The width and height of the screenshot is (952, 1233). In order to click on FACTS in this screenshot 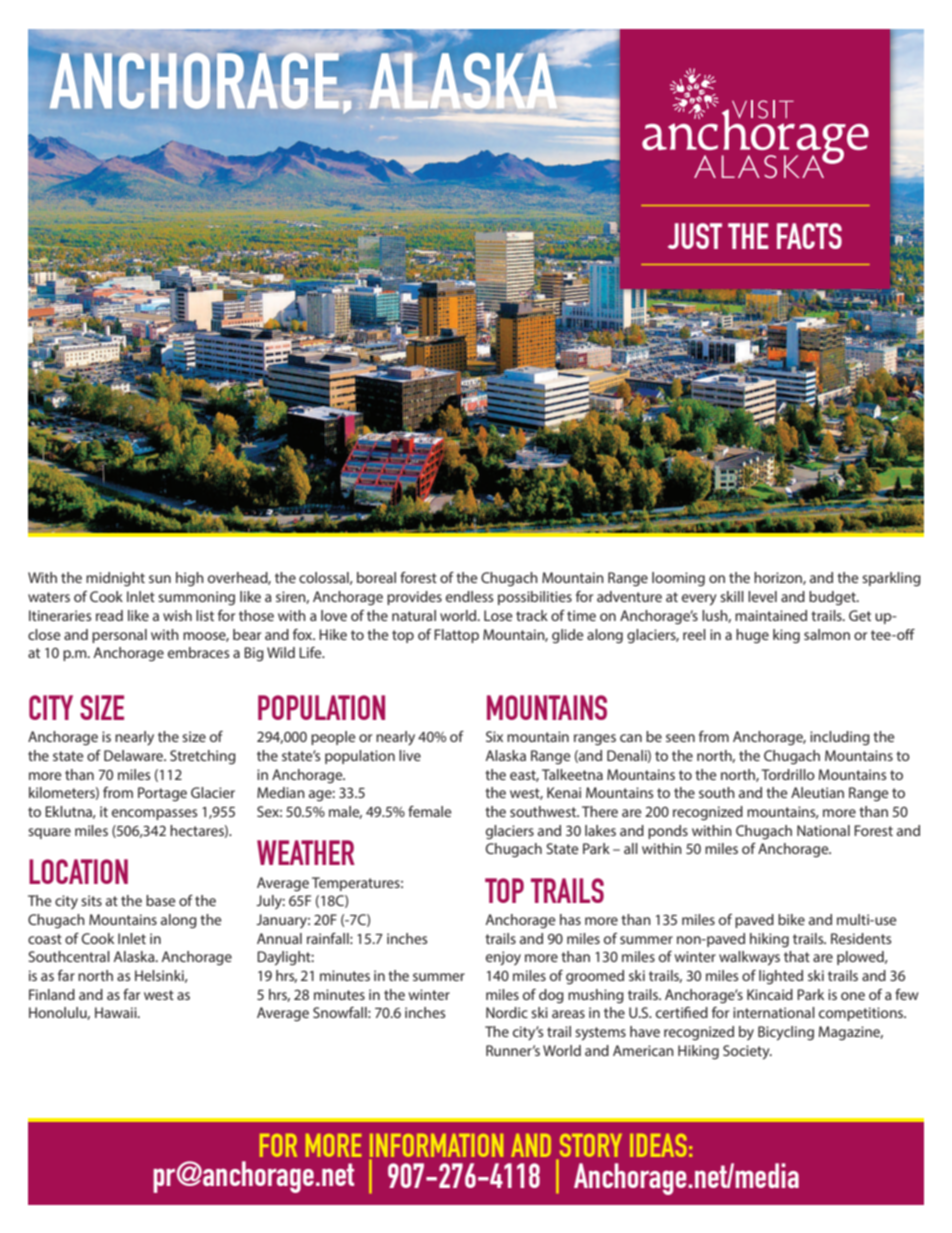, I will do `click(809, 236)`.
